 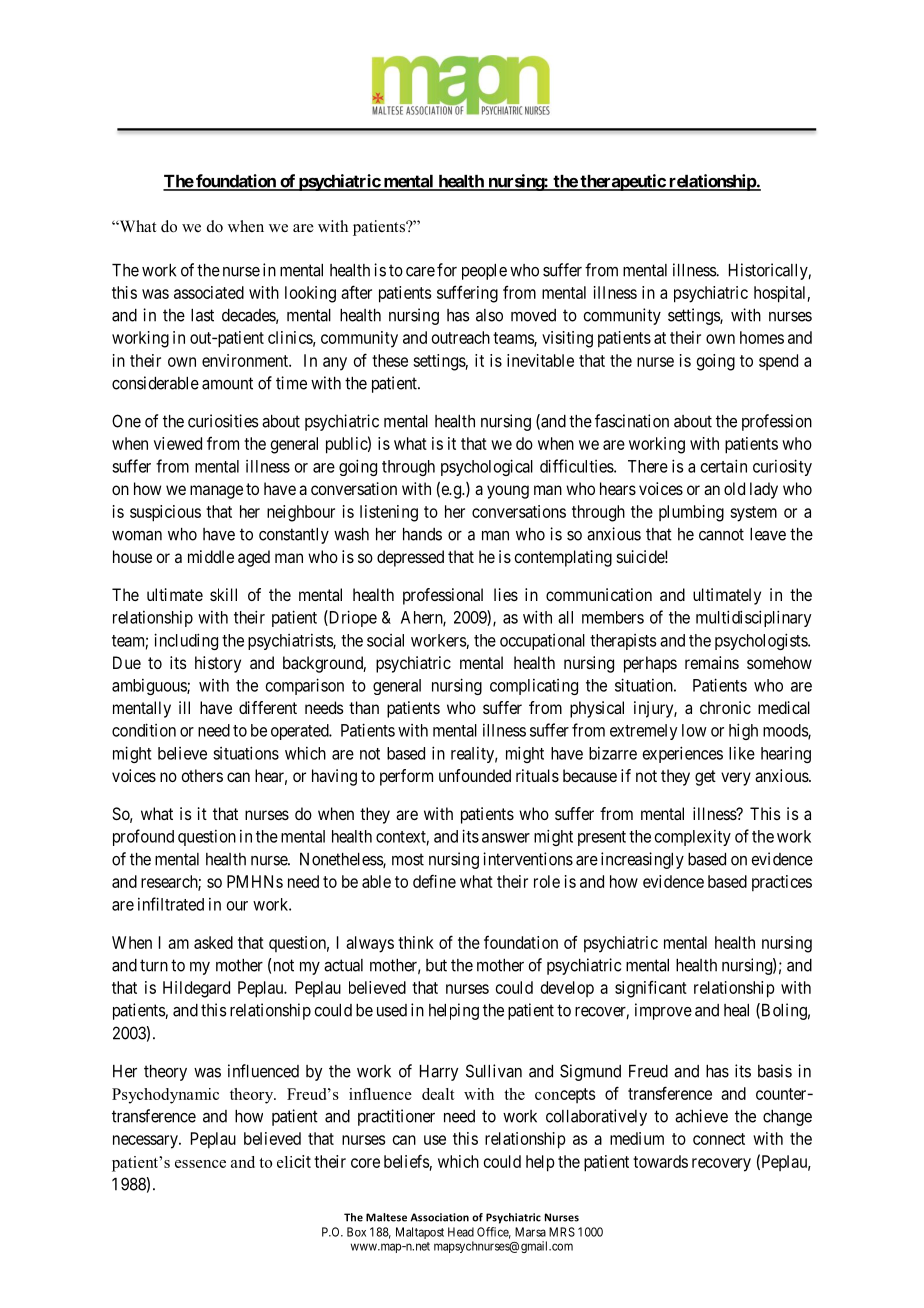 I want to click on lies, so click(x=506, y=594).
